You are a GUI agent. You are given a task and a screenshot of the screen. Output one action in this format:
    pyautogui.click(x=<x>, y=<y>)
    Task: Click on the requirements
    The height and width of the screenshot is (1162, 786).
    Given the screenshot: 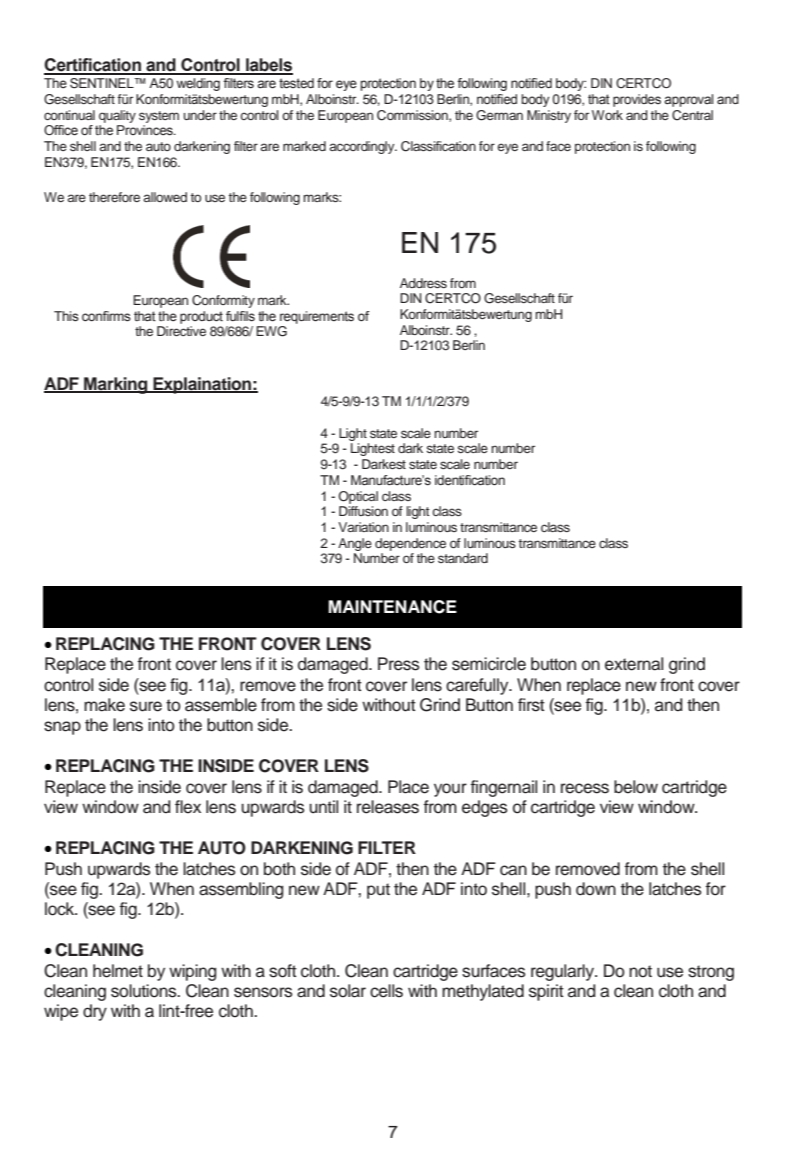 What is the action you would take?
    pyautogui.click(x=317, y=317)
